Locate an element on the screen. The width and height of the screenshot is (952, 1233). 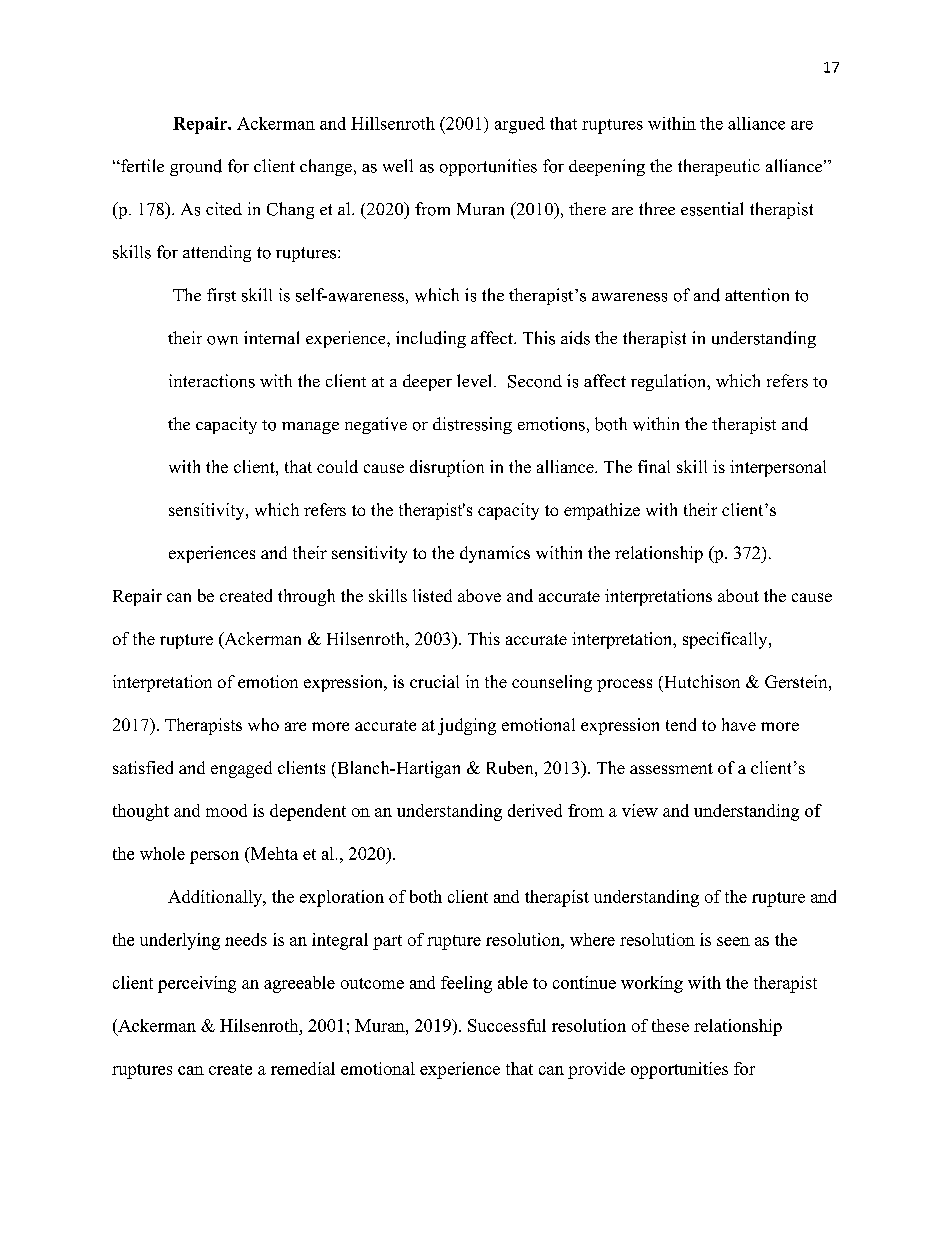
interactions is located at coordinates (212, 381).
